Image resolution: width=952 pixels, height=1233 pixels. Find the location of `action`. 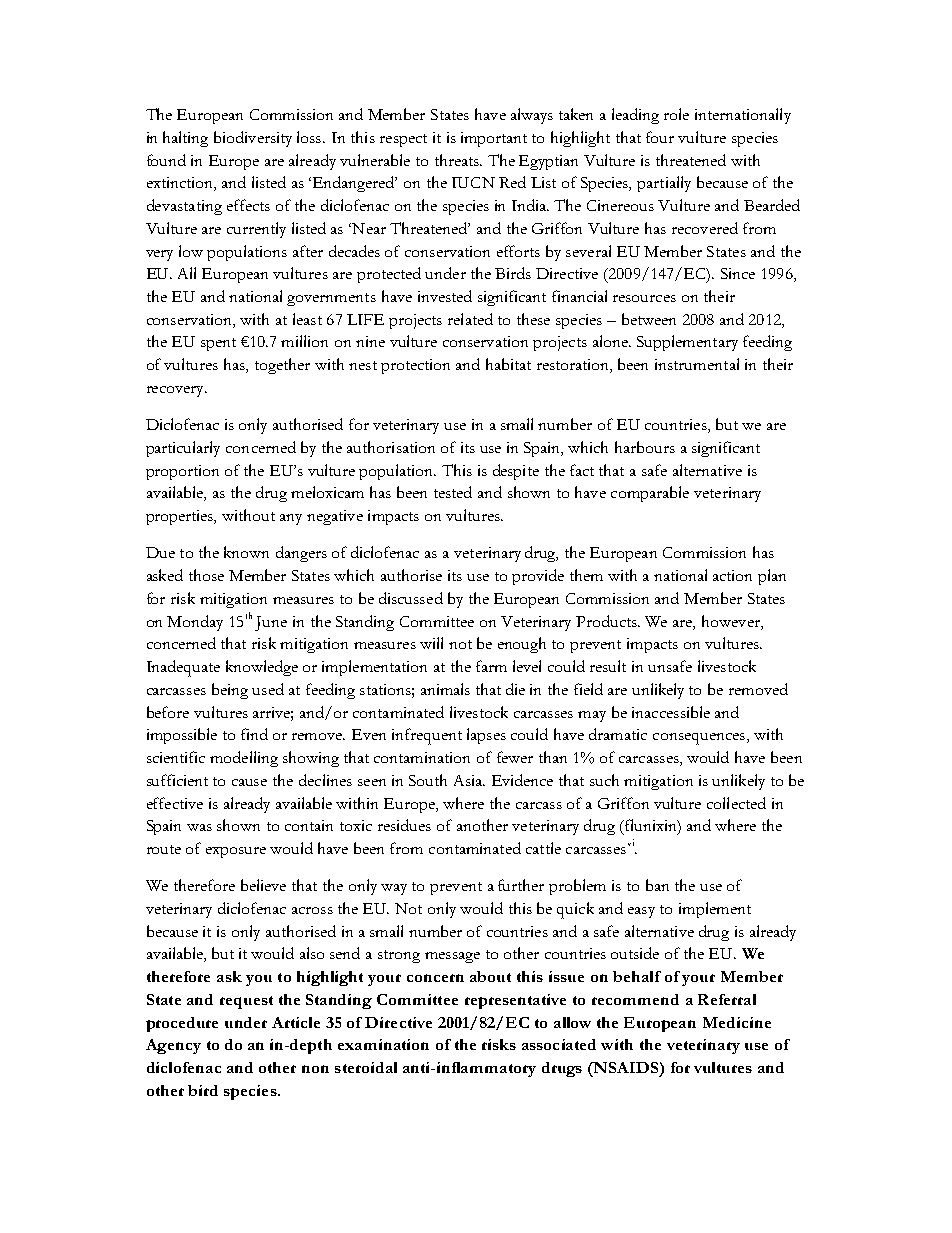

action is located at coordinates (732, 575).
